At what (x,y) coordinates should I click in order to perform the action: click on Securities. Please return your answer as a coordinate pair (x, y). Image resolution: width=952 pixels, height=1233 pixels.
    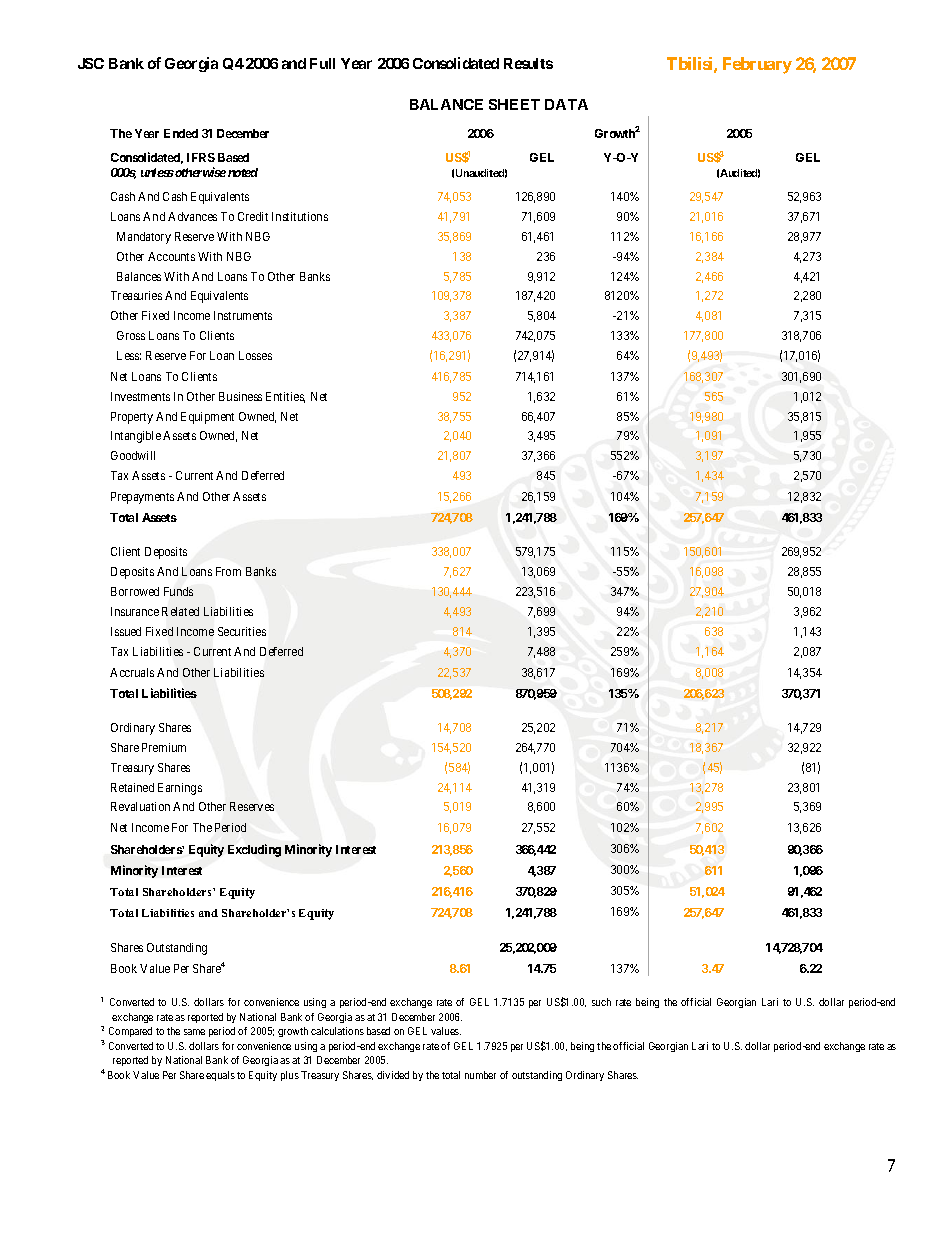
    Looking at the image, I should click on (242, 631).
